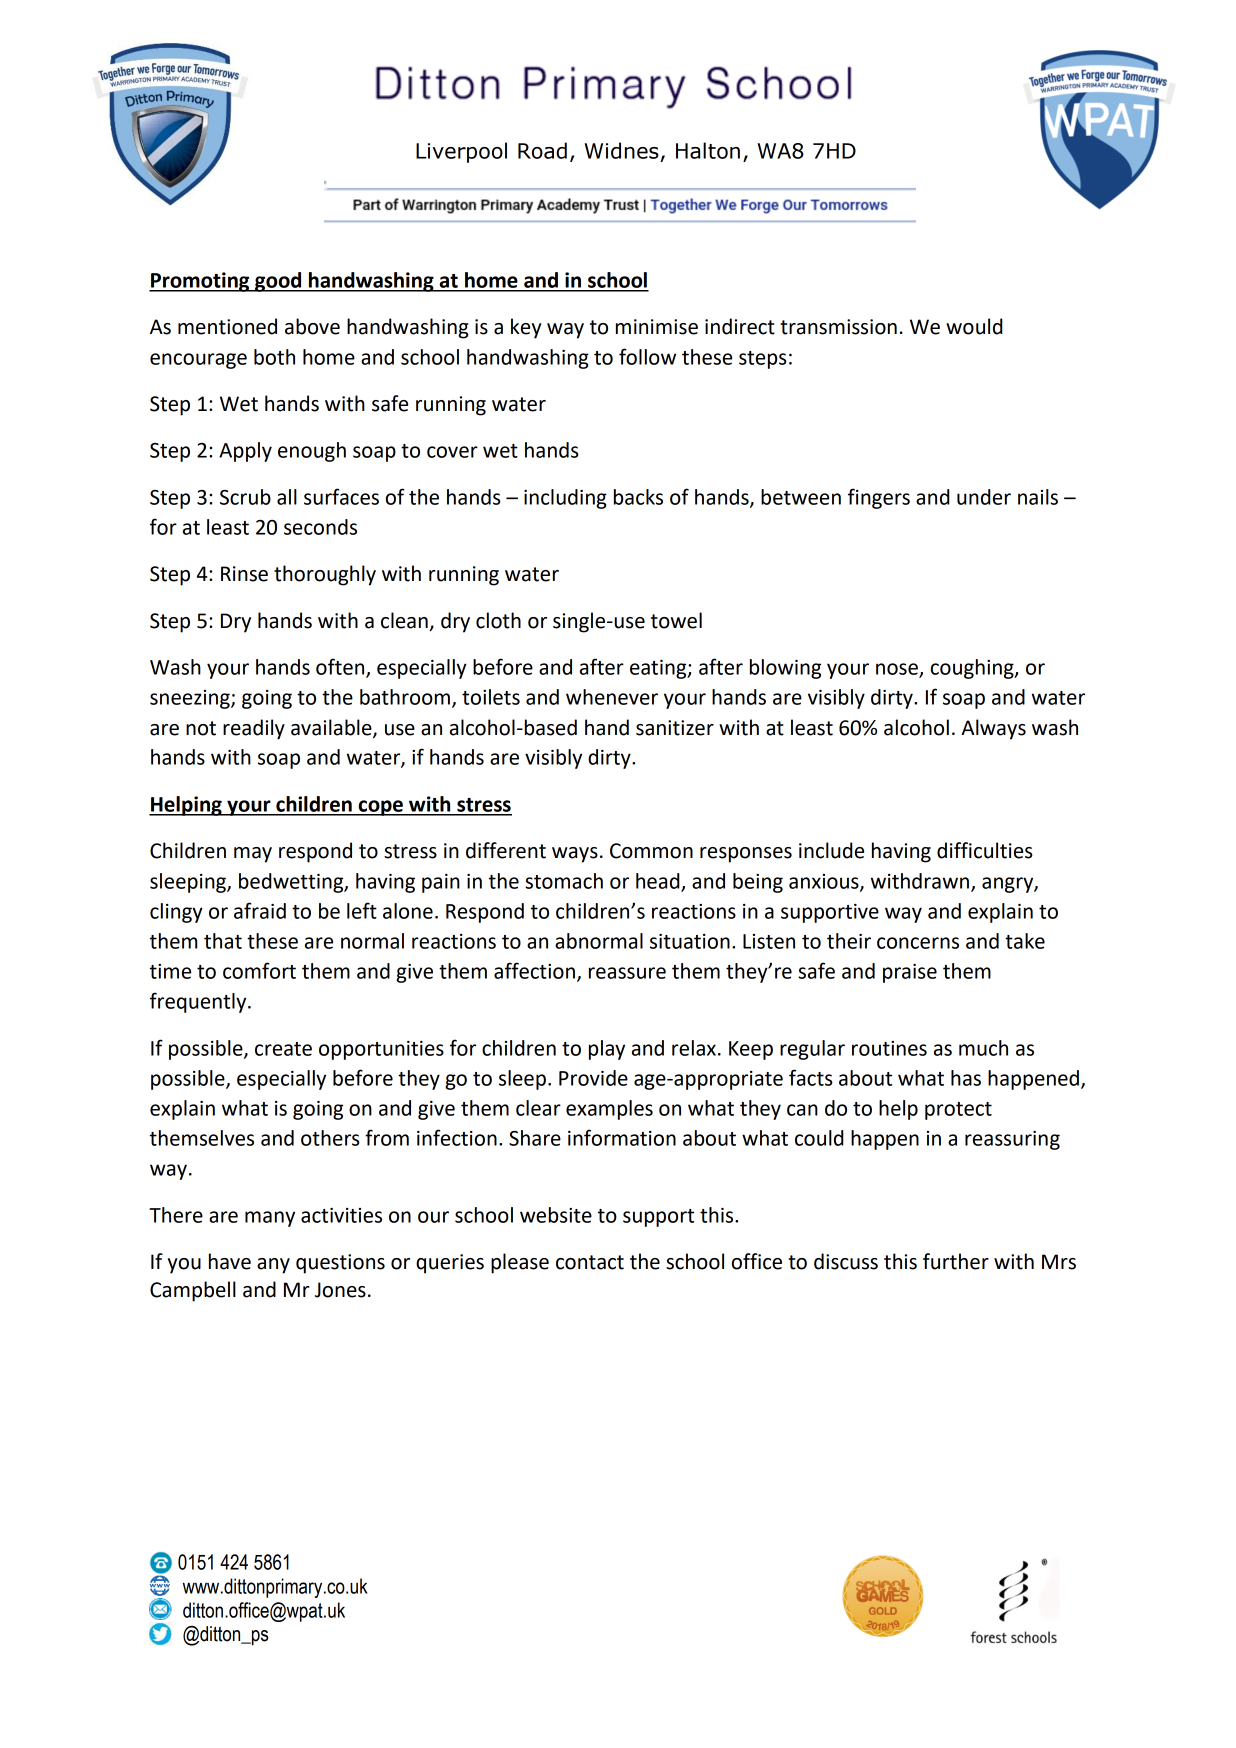 This screenshot has width=1236, height=1748. What do you see at coordinates (612, 697) in the screenshot?
I see `whenever` at bounding box center [612, 697].
